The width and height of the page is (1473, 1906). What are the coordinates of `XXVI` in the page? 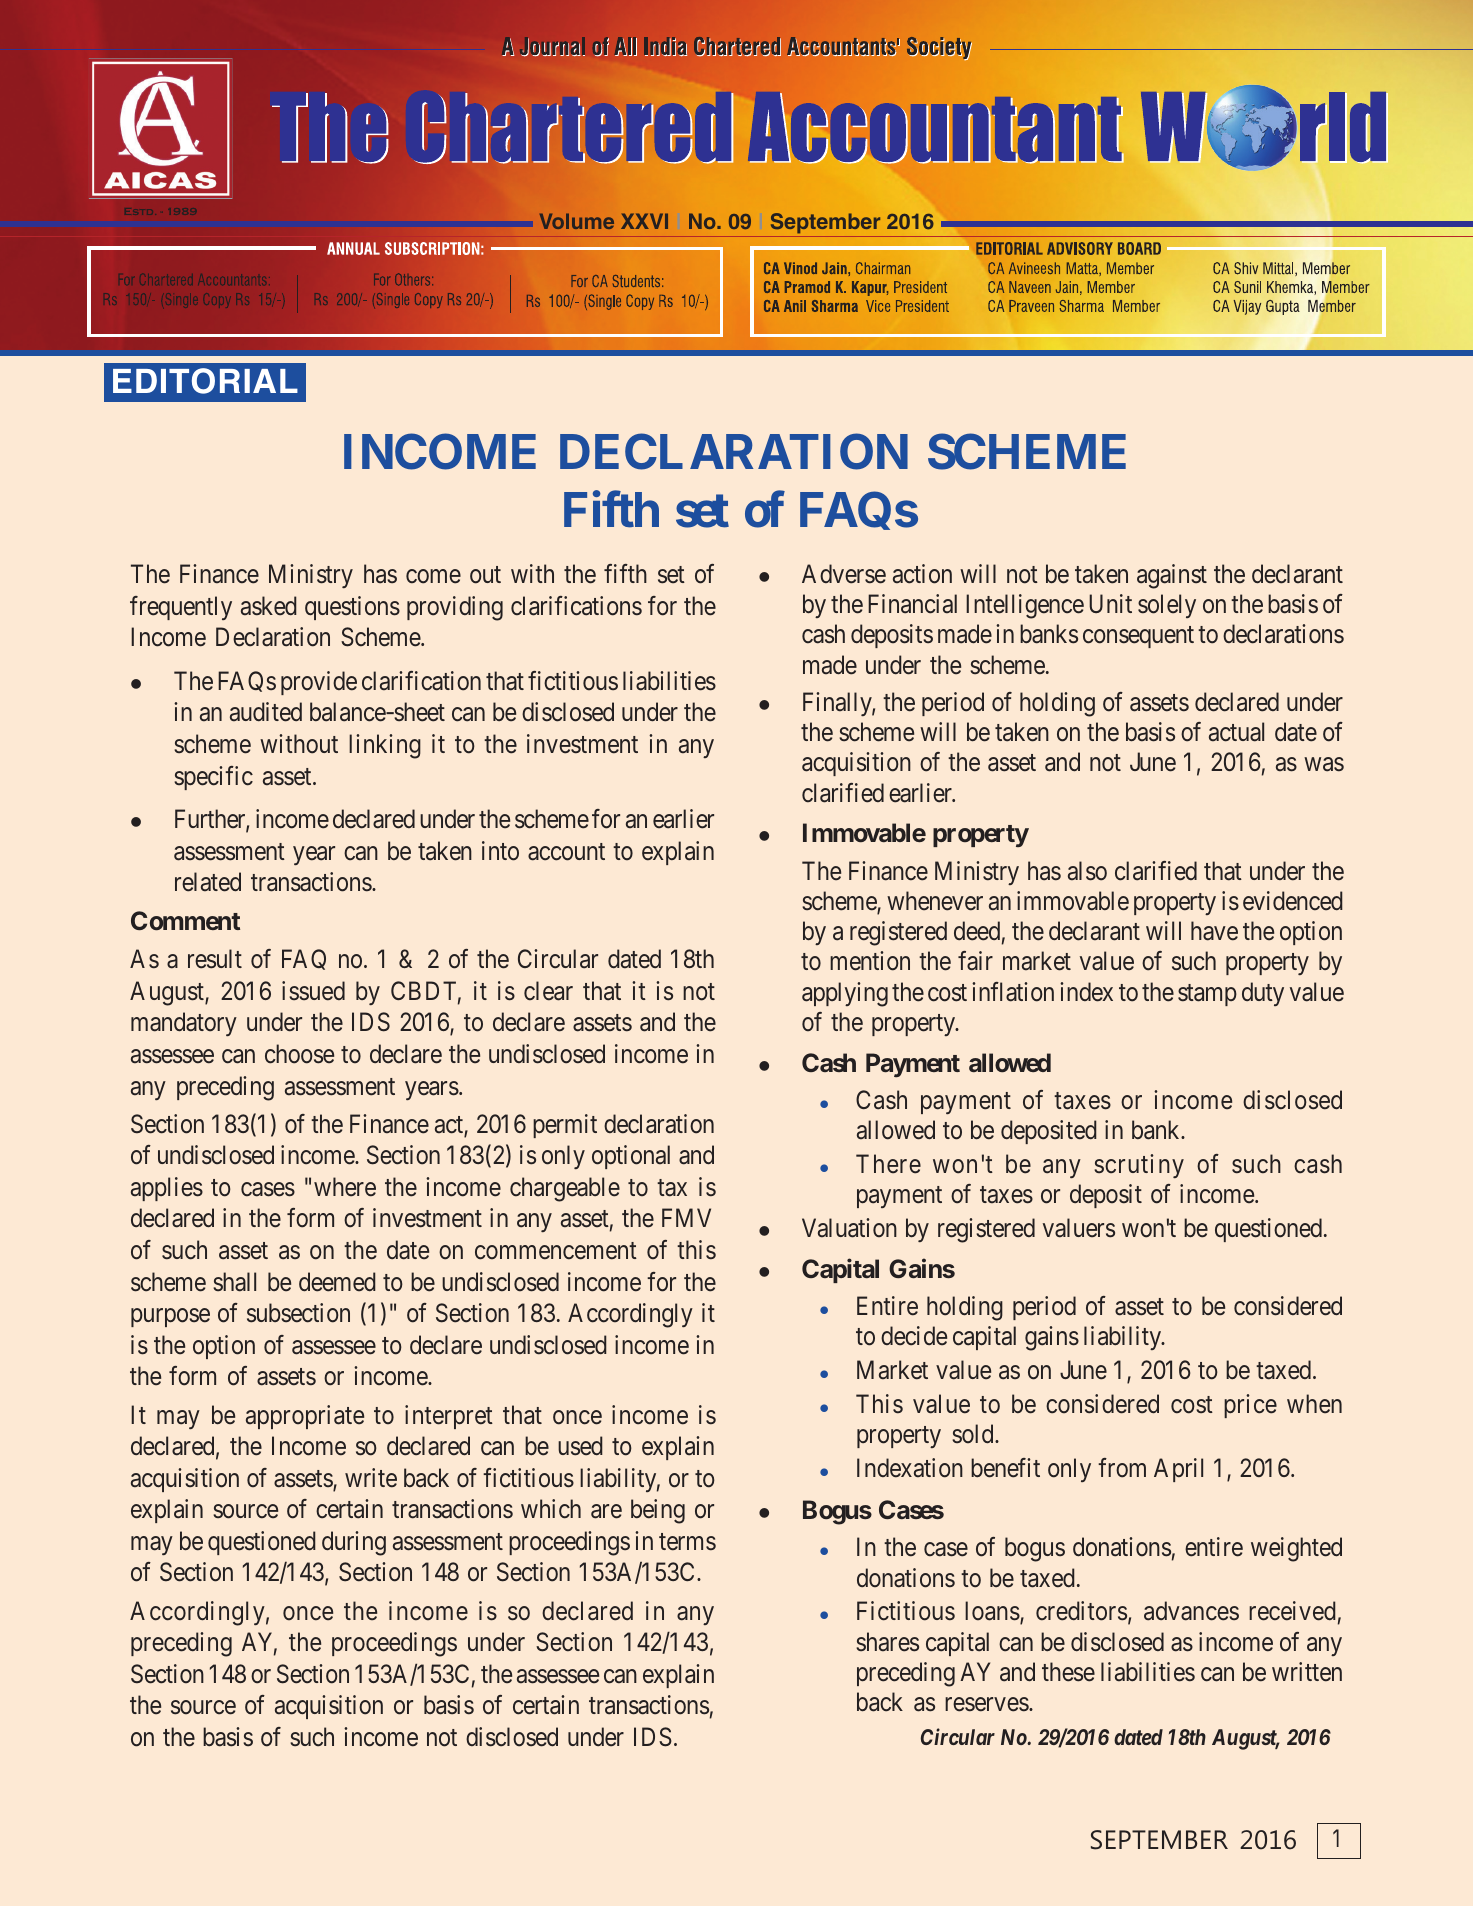 It's located at (644, 221).
